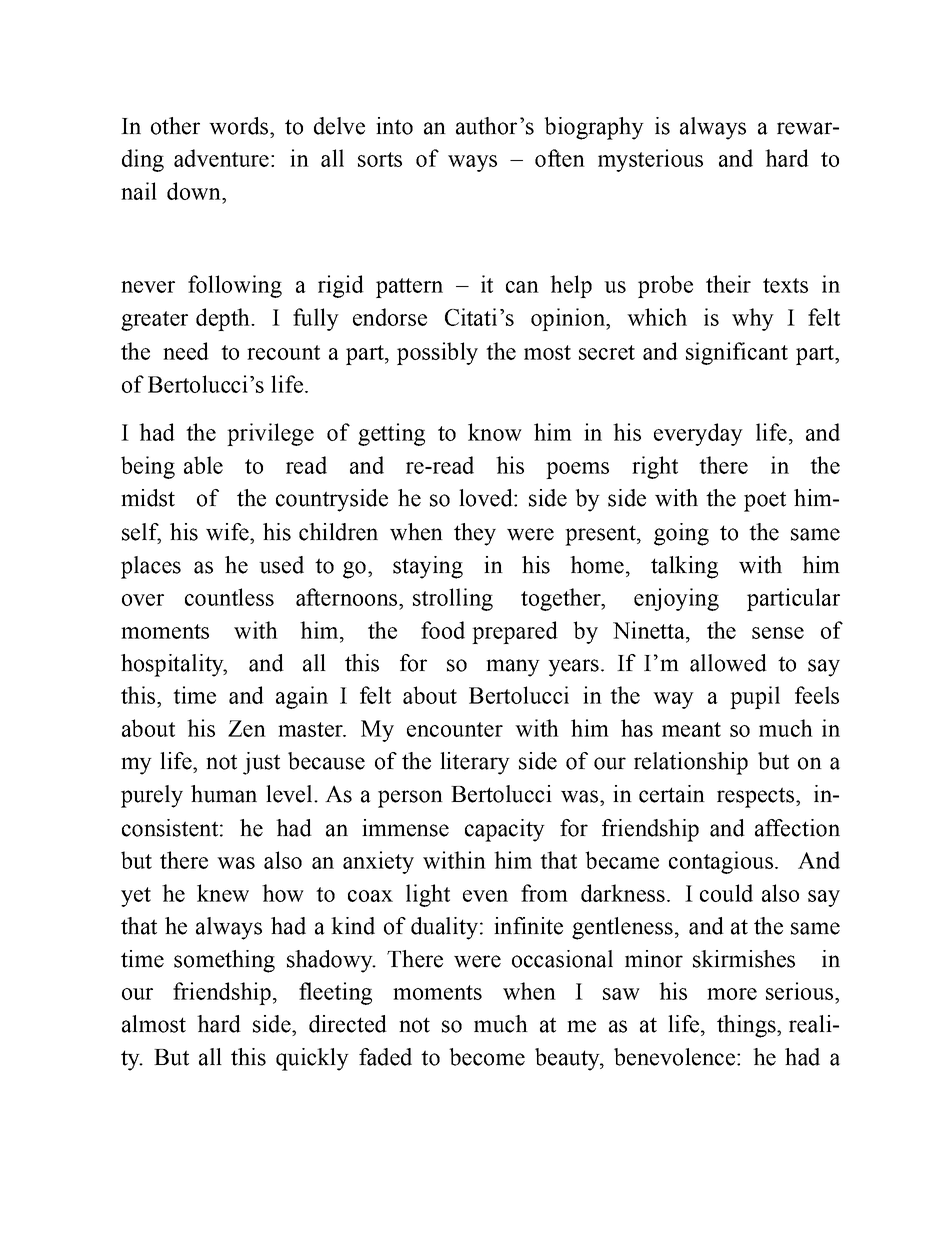  I want to click on often, so click(560, 158).
